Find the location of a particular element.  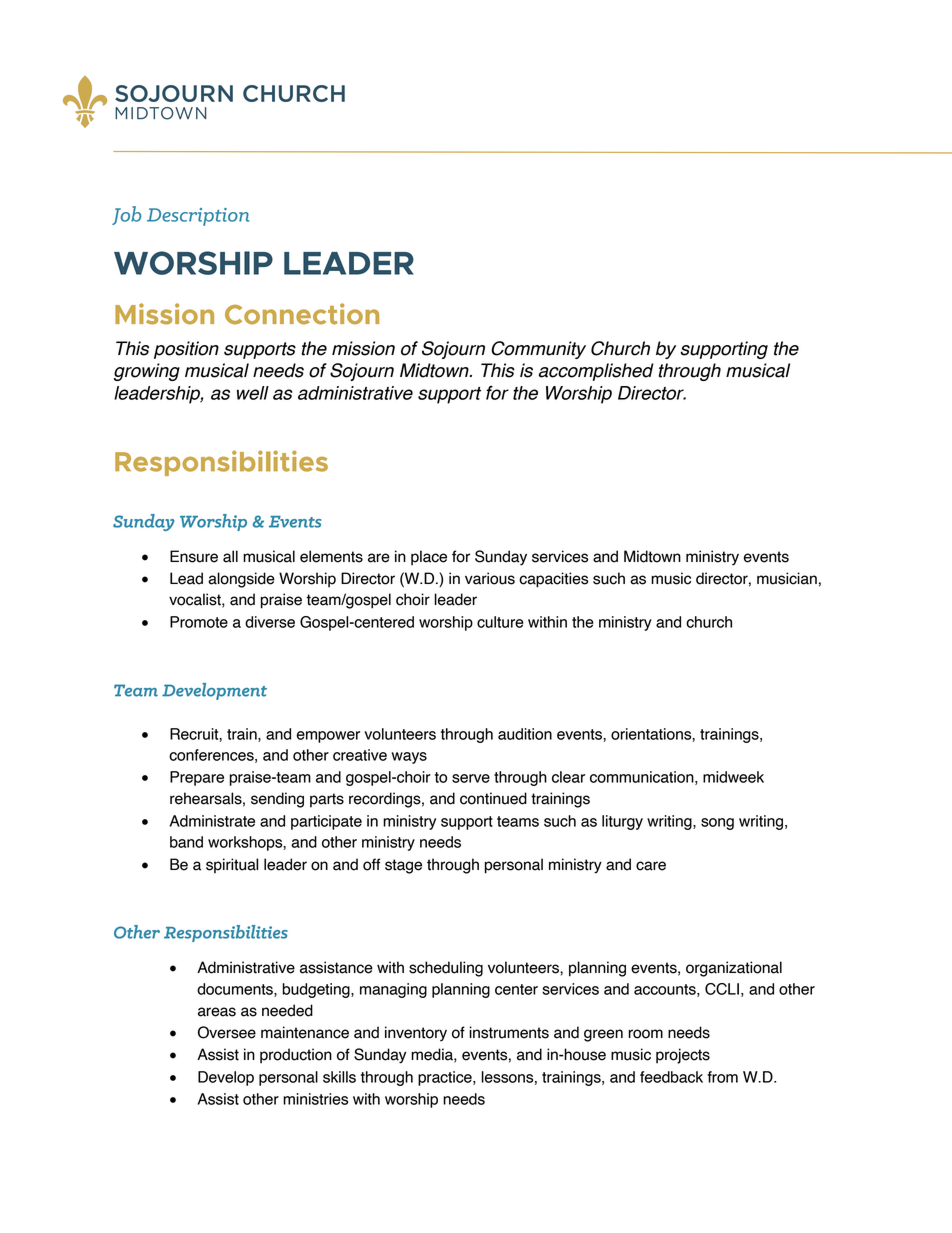

Connection is located at coordinates (302, 314).
